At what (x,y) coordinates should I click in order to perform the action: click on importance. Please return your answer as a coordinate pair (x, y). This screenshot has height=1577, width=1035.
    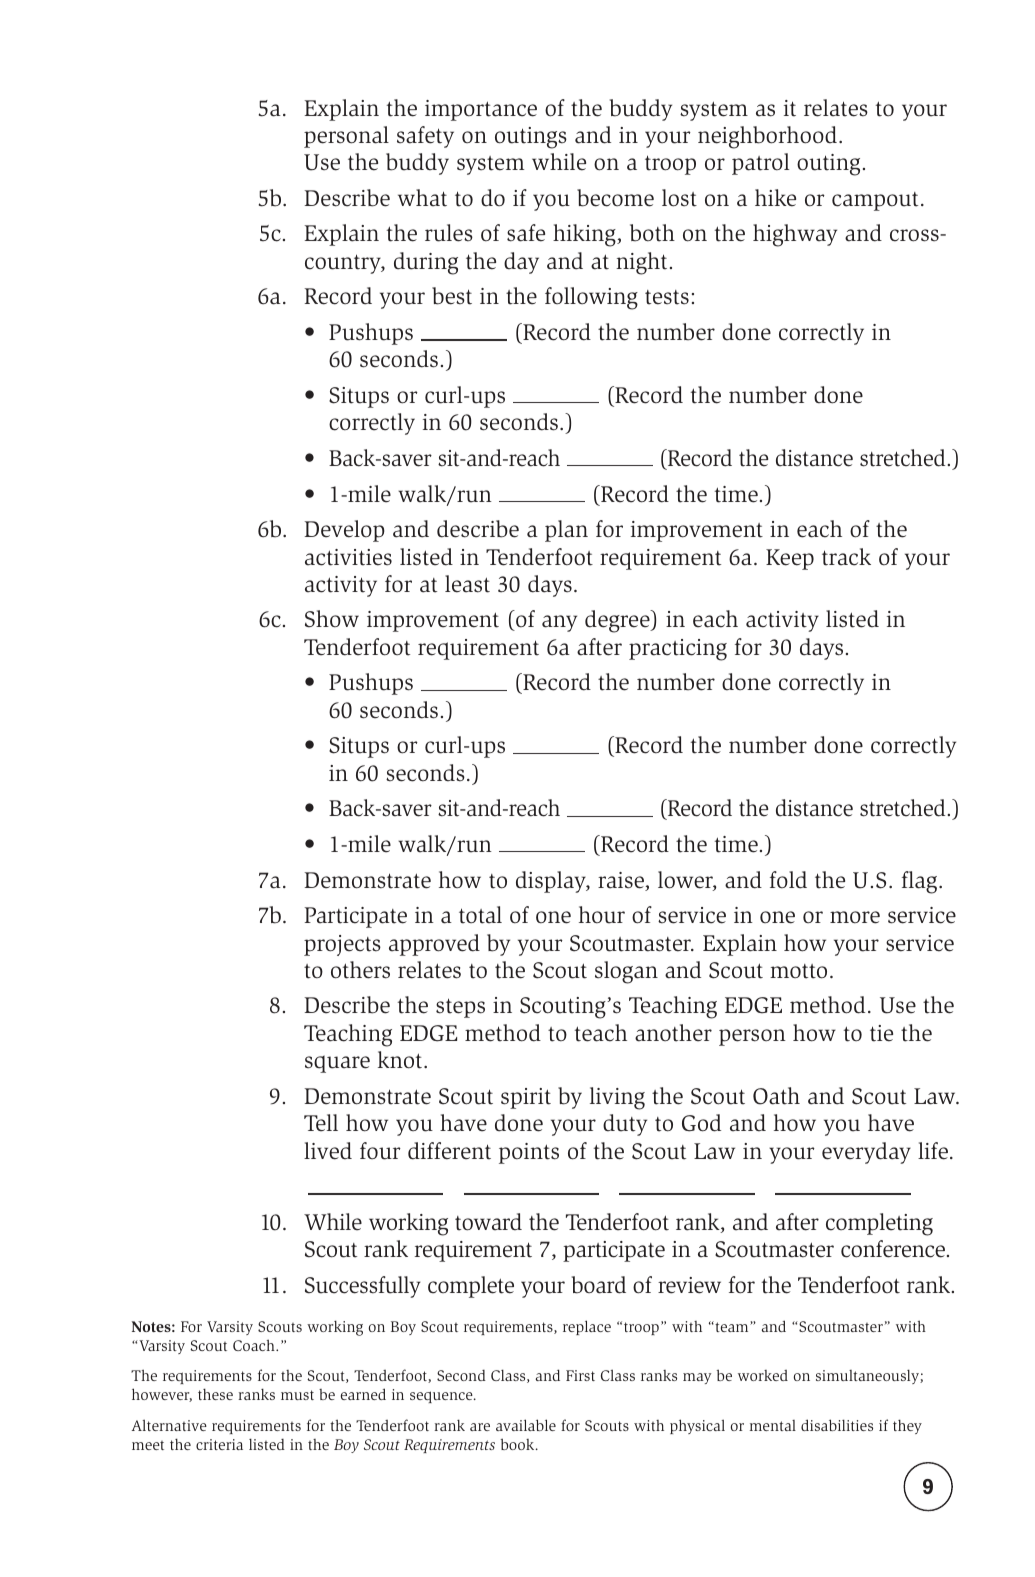
    Looking at the image, I should click on (481, 110).
